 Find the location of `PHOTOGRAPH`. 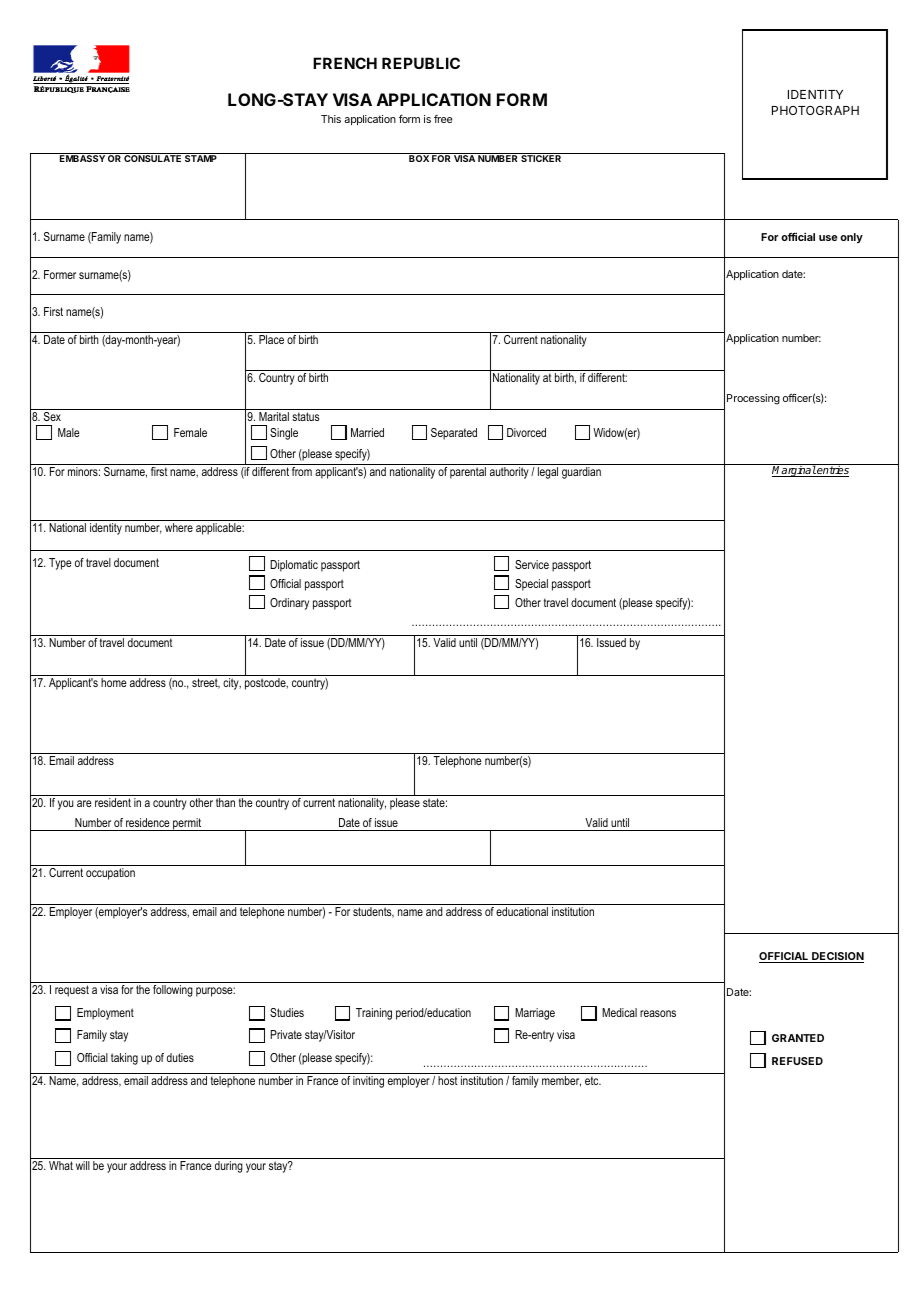

PHOTOGRAPH is located at coordinates (815, 110).
